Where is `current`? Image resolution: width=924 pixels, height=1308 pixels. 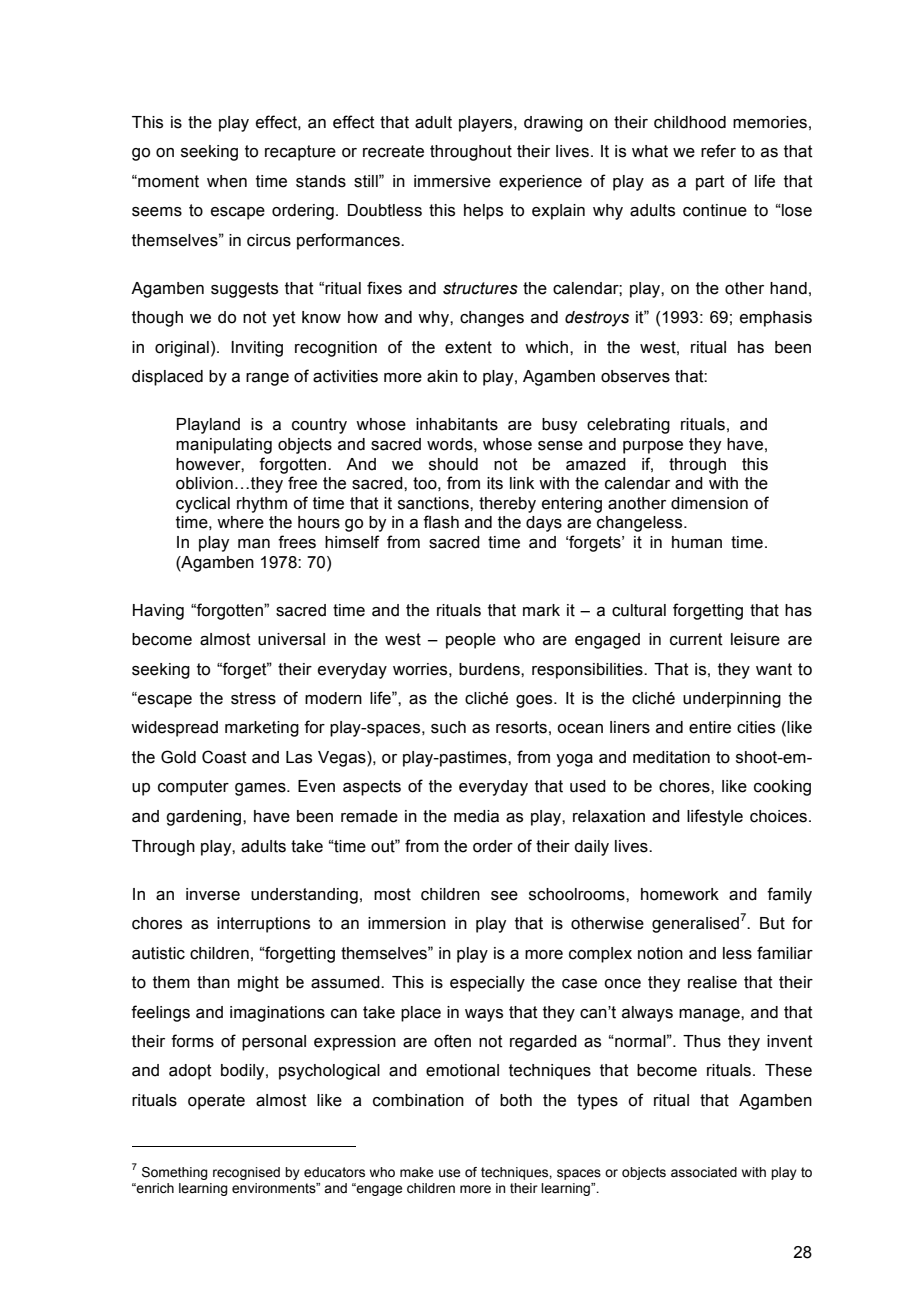
current is located at coordinates (696, 639).
